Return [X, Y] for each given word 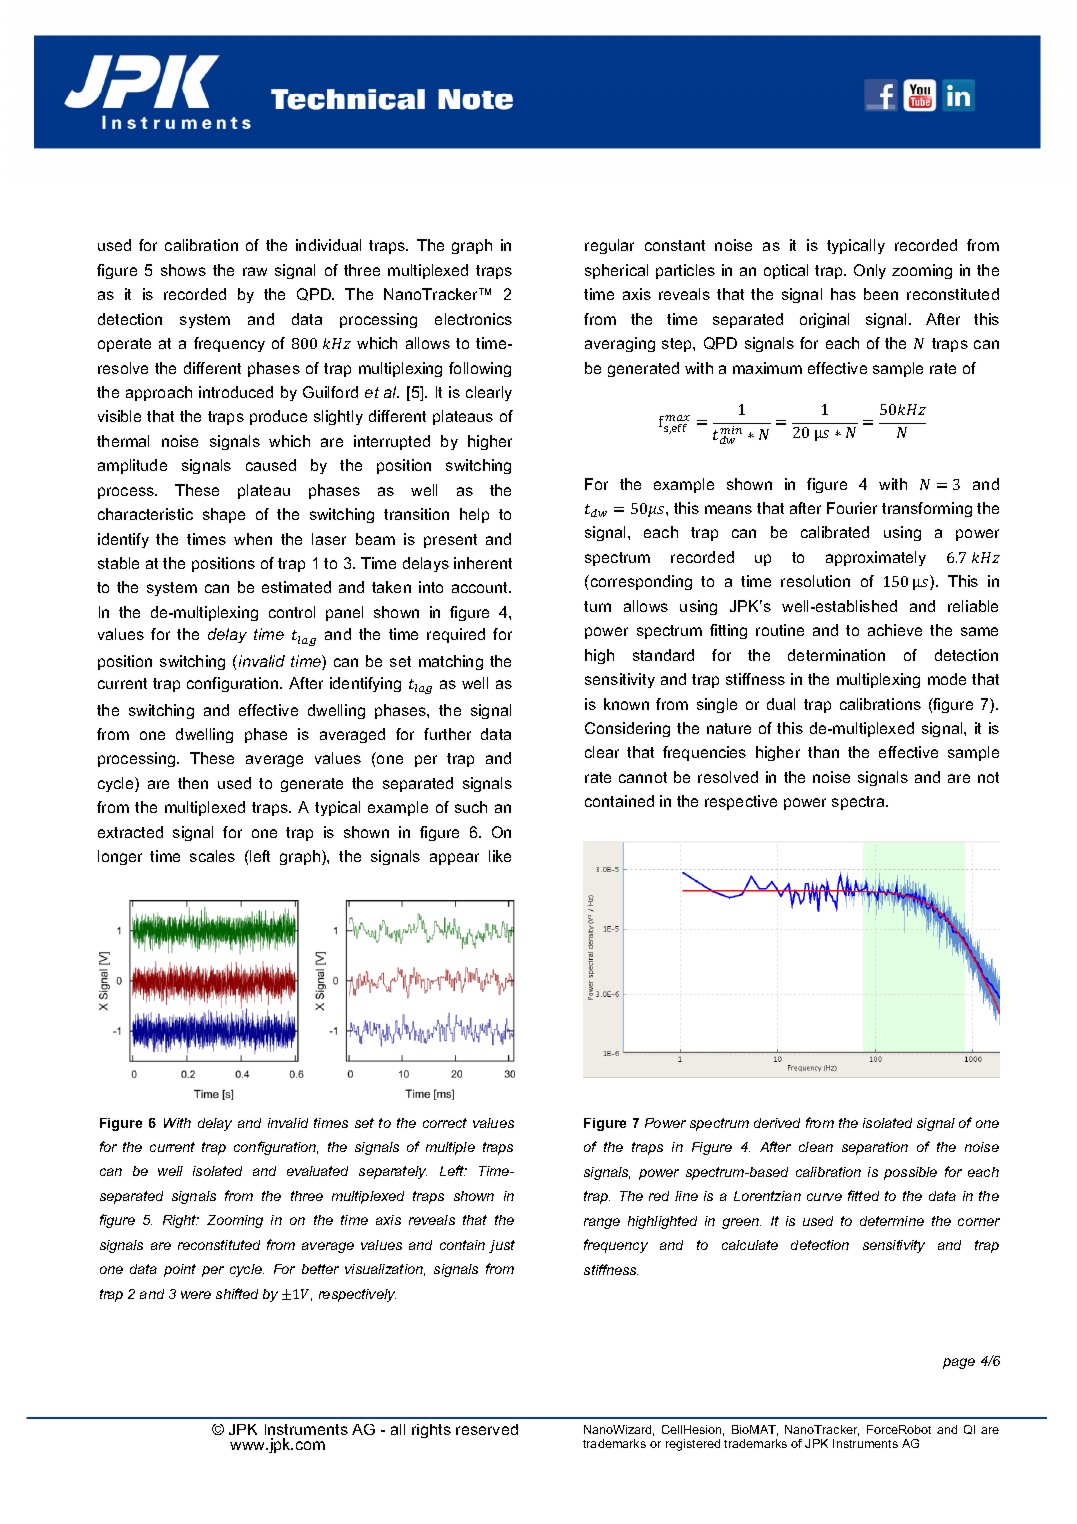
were [196, 1295]
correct [445, 1123]
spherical [616, 271]
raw [255, 271]
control [292, 612]
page [959, 1363]
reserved [487, 1429]
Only [870, 271]
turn [597, 606]
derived [777, 1123]
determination [836, 655]
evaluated [317, 1171]
